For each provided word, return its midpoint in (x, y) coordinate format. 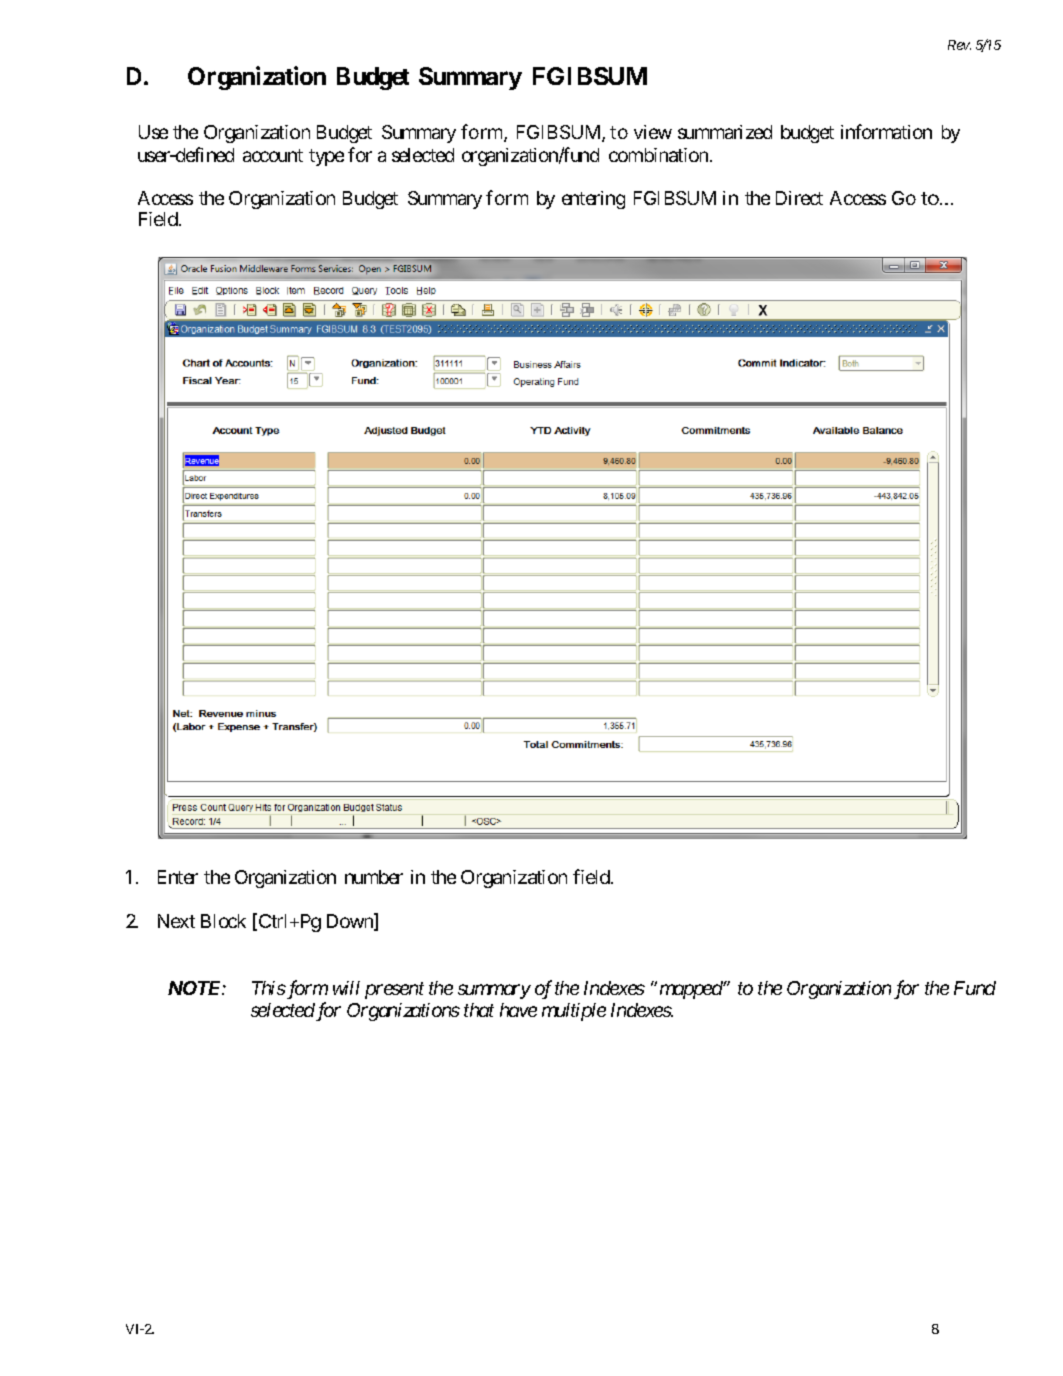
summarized (725, 132)
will (346, 988)
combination (658, 155)
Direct (799, 198)
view (653, 132)
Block (223, 921)
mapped (692, 990)
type (326, 157)
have (518, 1010)
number (374, 877)
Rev (959, 45)
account (273, 155)
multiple (574, 1012)
